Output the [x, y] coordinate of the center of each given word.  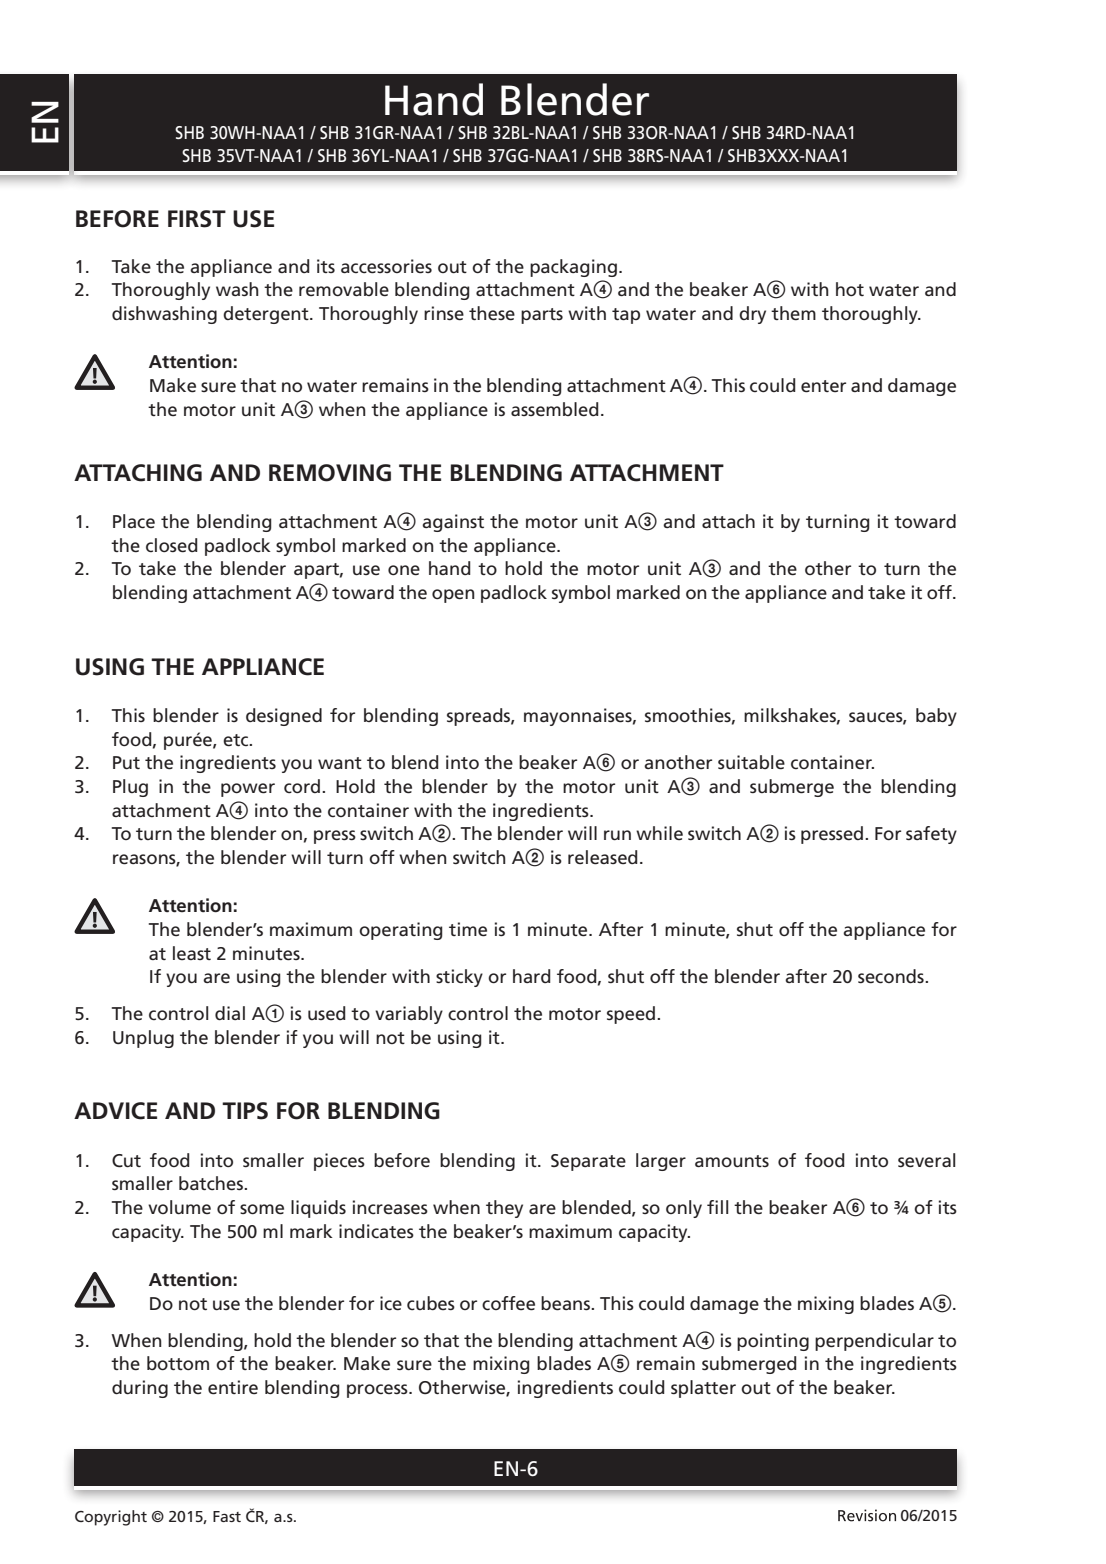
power [248, 790]
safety [931, 835]
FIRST [197, 219]
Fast [227, 1516]
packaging [573, 268]
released [603, 857]
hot [850, 289]
